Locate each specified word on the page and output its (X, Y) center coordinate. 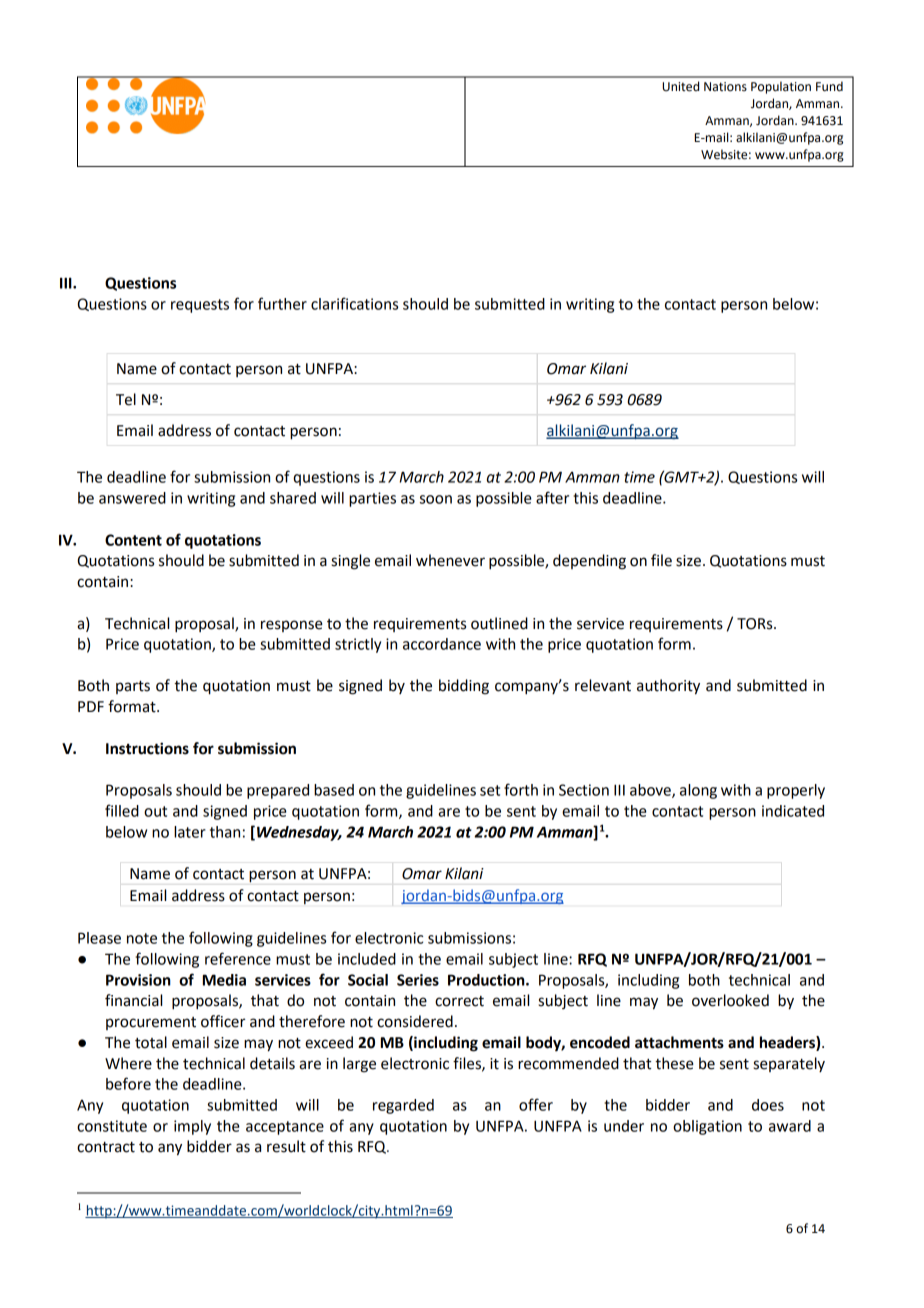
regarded (403, 1106)
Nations (725, 87)
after (552, 497)
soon (436, 499)
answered (132, 498)
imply (192, 1127)
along (698, 791)
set (490, 790)
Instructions (147, 748)
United (680, 86)
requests (200, 306)
